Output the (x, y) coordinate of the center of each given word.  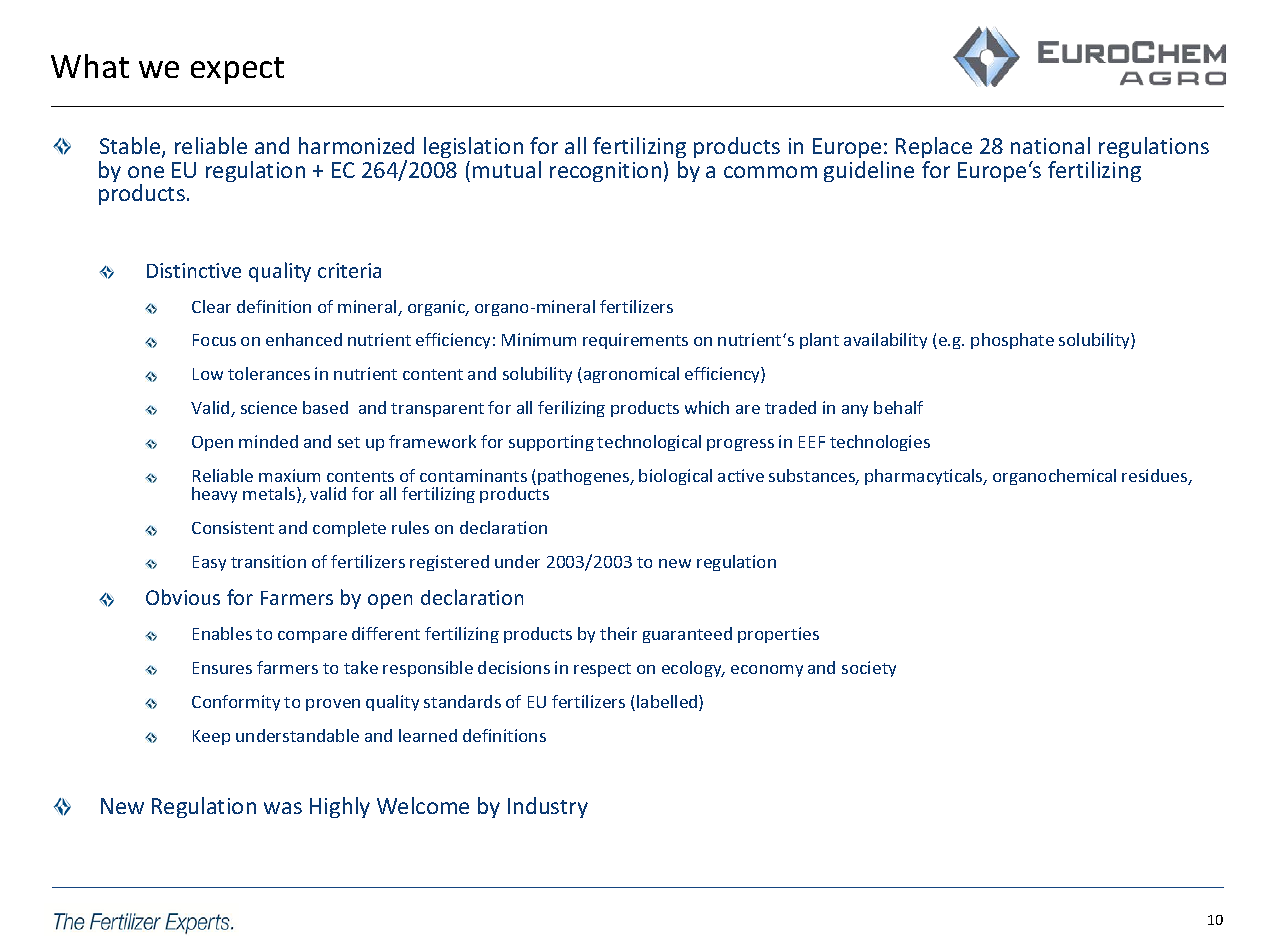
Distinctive (194, 270)
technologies (880, 443)
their (618, 633)
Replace (934, 147)
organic (437, 308)
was (283, 808)
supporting (551, 443)
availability (885, 341)
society (869, 669)
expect (237, 70)
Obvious (183, 597)
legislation (473, 147)
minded (268, 441)
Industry (548, 807)
